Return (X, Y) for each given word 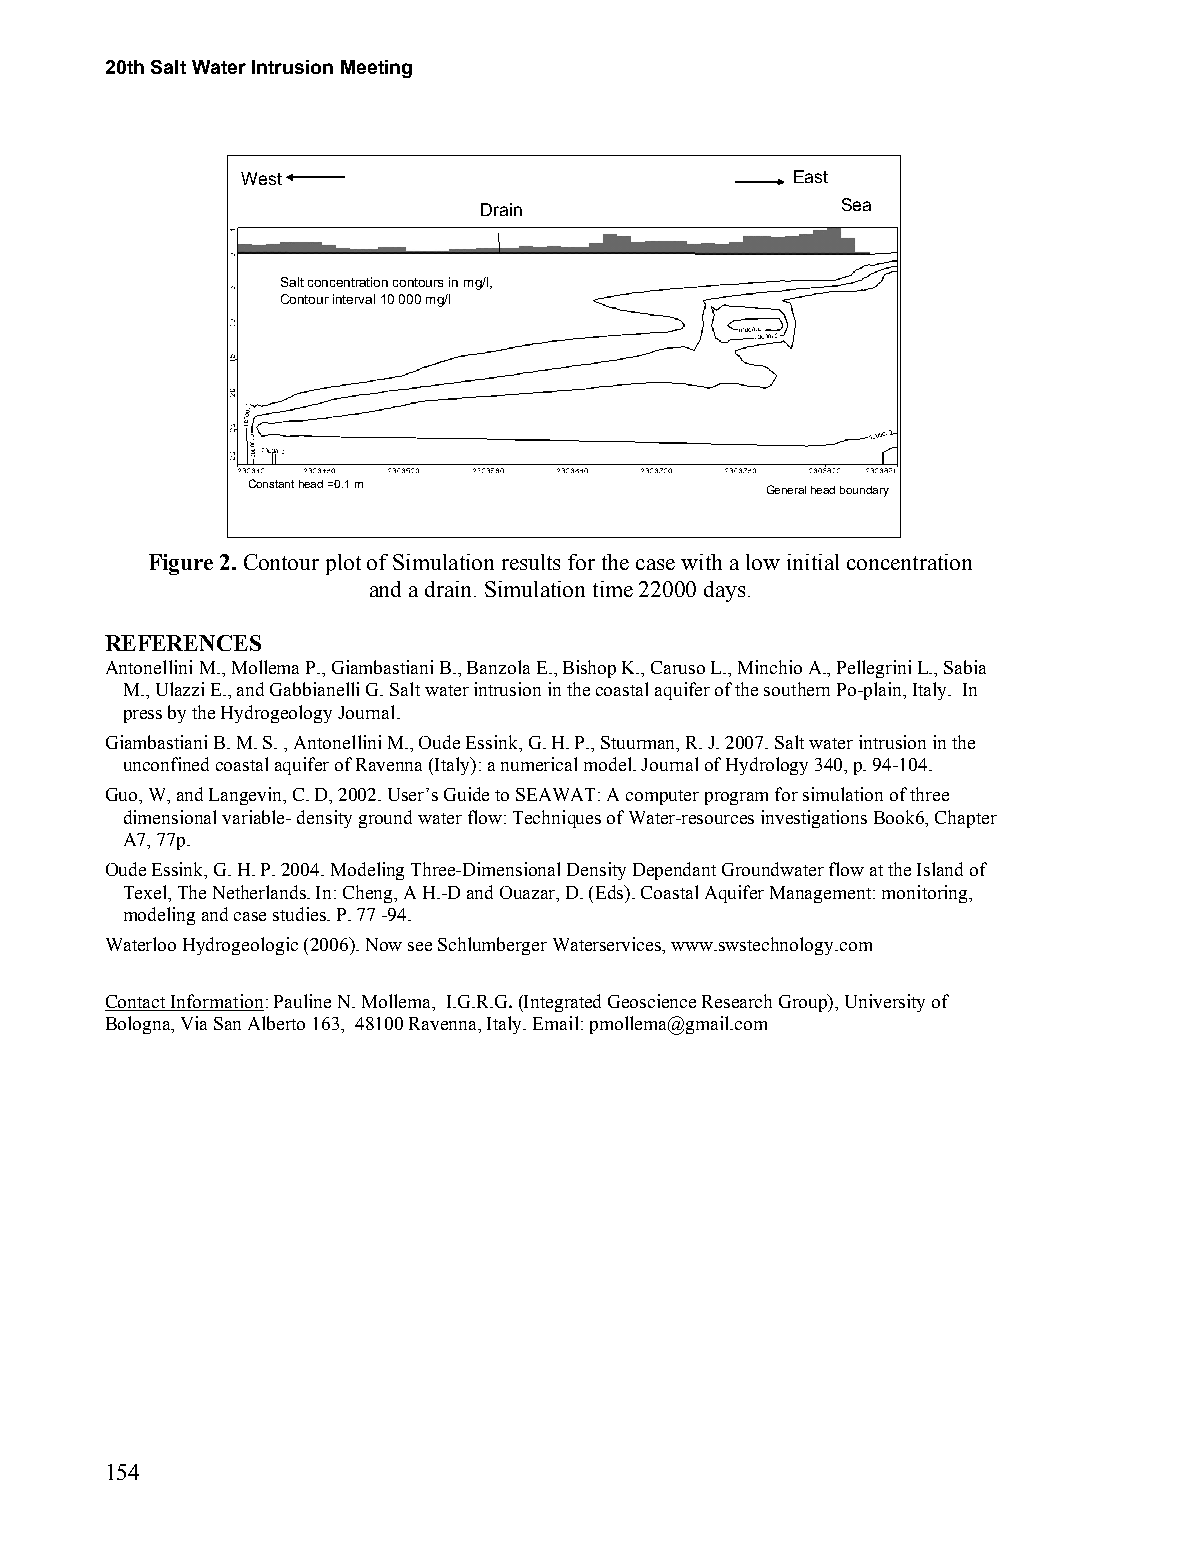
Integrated (561, 1003)
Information (216, 1002)
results (531, 562)
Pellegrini (874, 669)
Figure (181, 564)
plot (343, 564)
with (701, 562)
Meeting (376, 69)
